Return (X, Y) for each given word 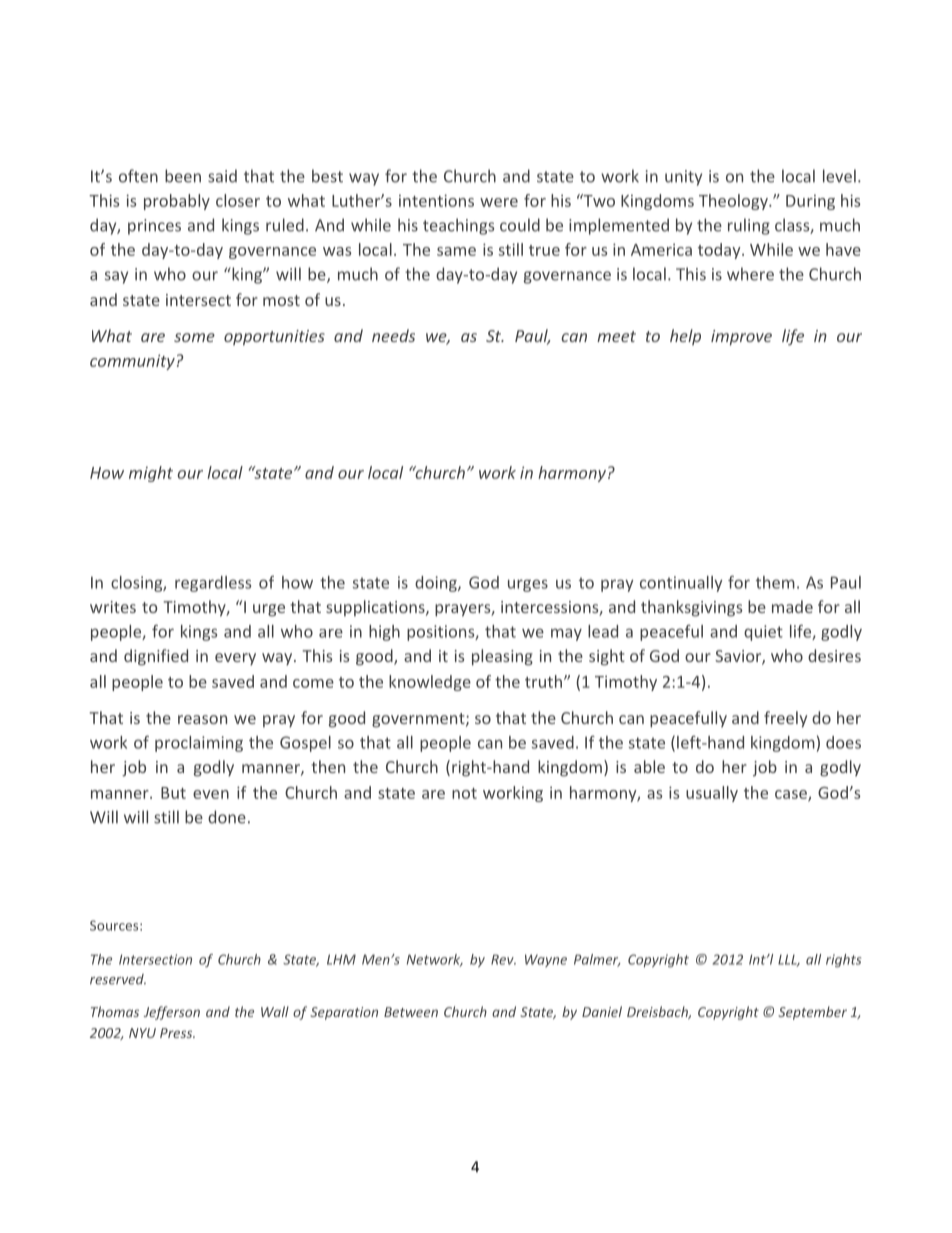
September (812, 1013)
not (464, 793)
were (499, 202)
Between (411, 1012)
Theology (734, 202)
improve (741, 338)
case (792, 795)
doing (437, 584)
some (194, 337)
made (792, 606)
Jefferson (172, 1013)
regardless (213, 584)
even (211, 794)
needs (393, 335)
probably (177, 202)
